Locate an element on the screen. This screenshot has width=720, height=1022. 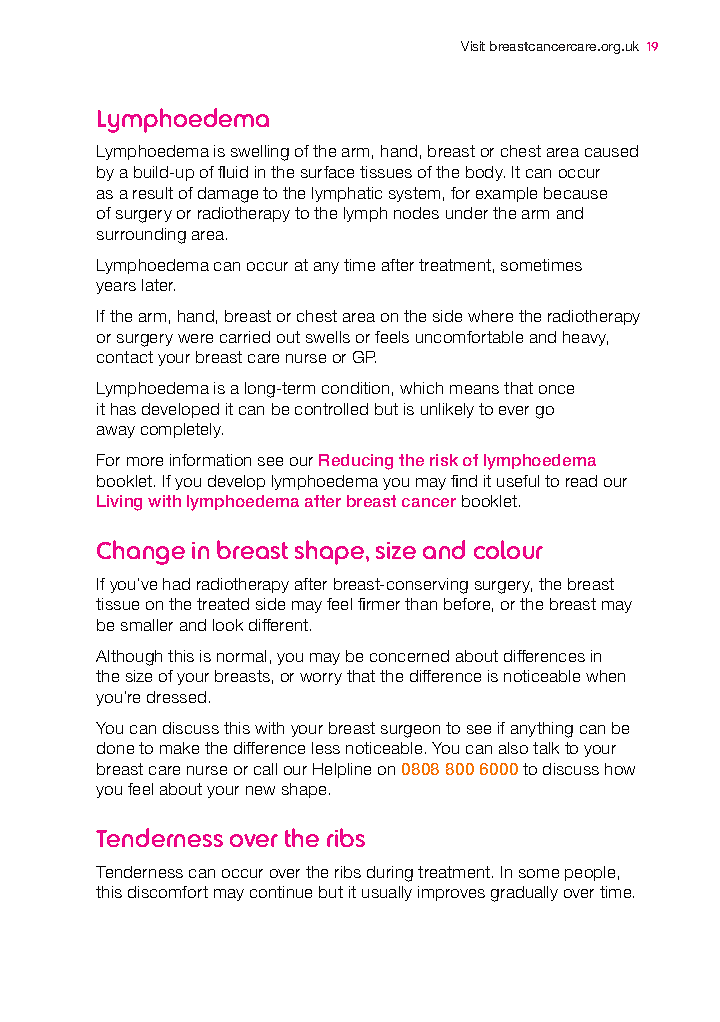
during is located at coordinates (390, 874).
